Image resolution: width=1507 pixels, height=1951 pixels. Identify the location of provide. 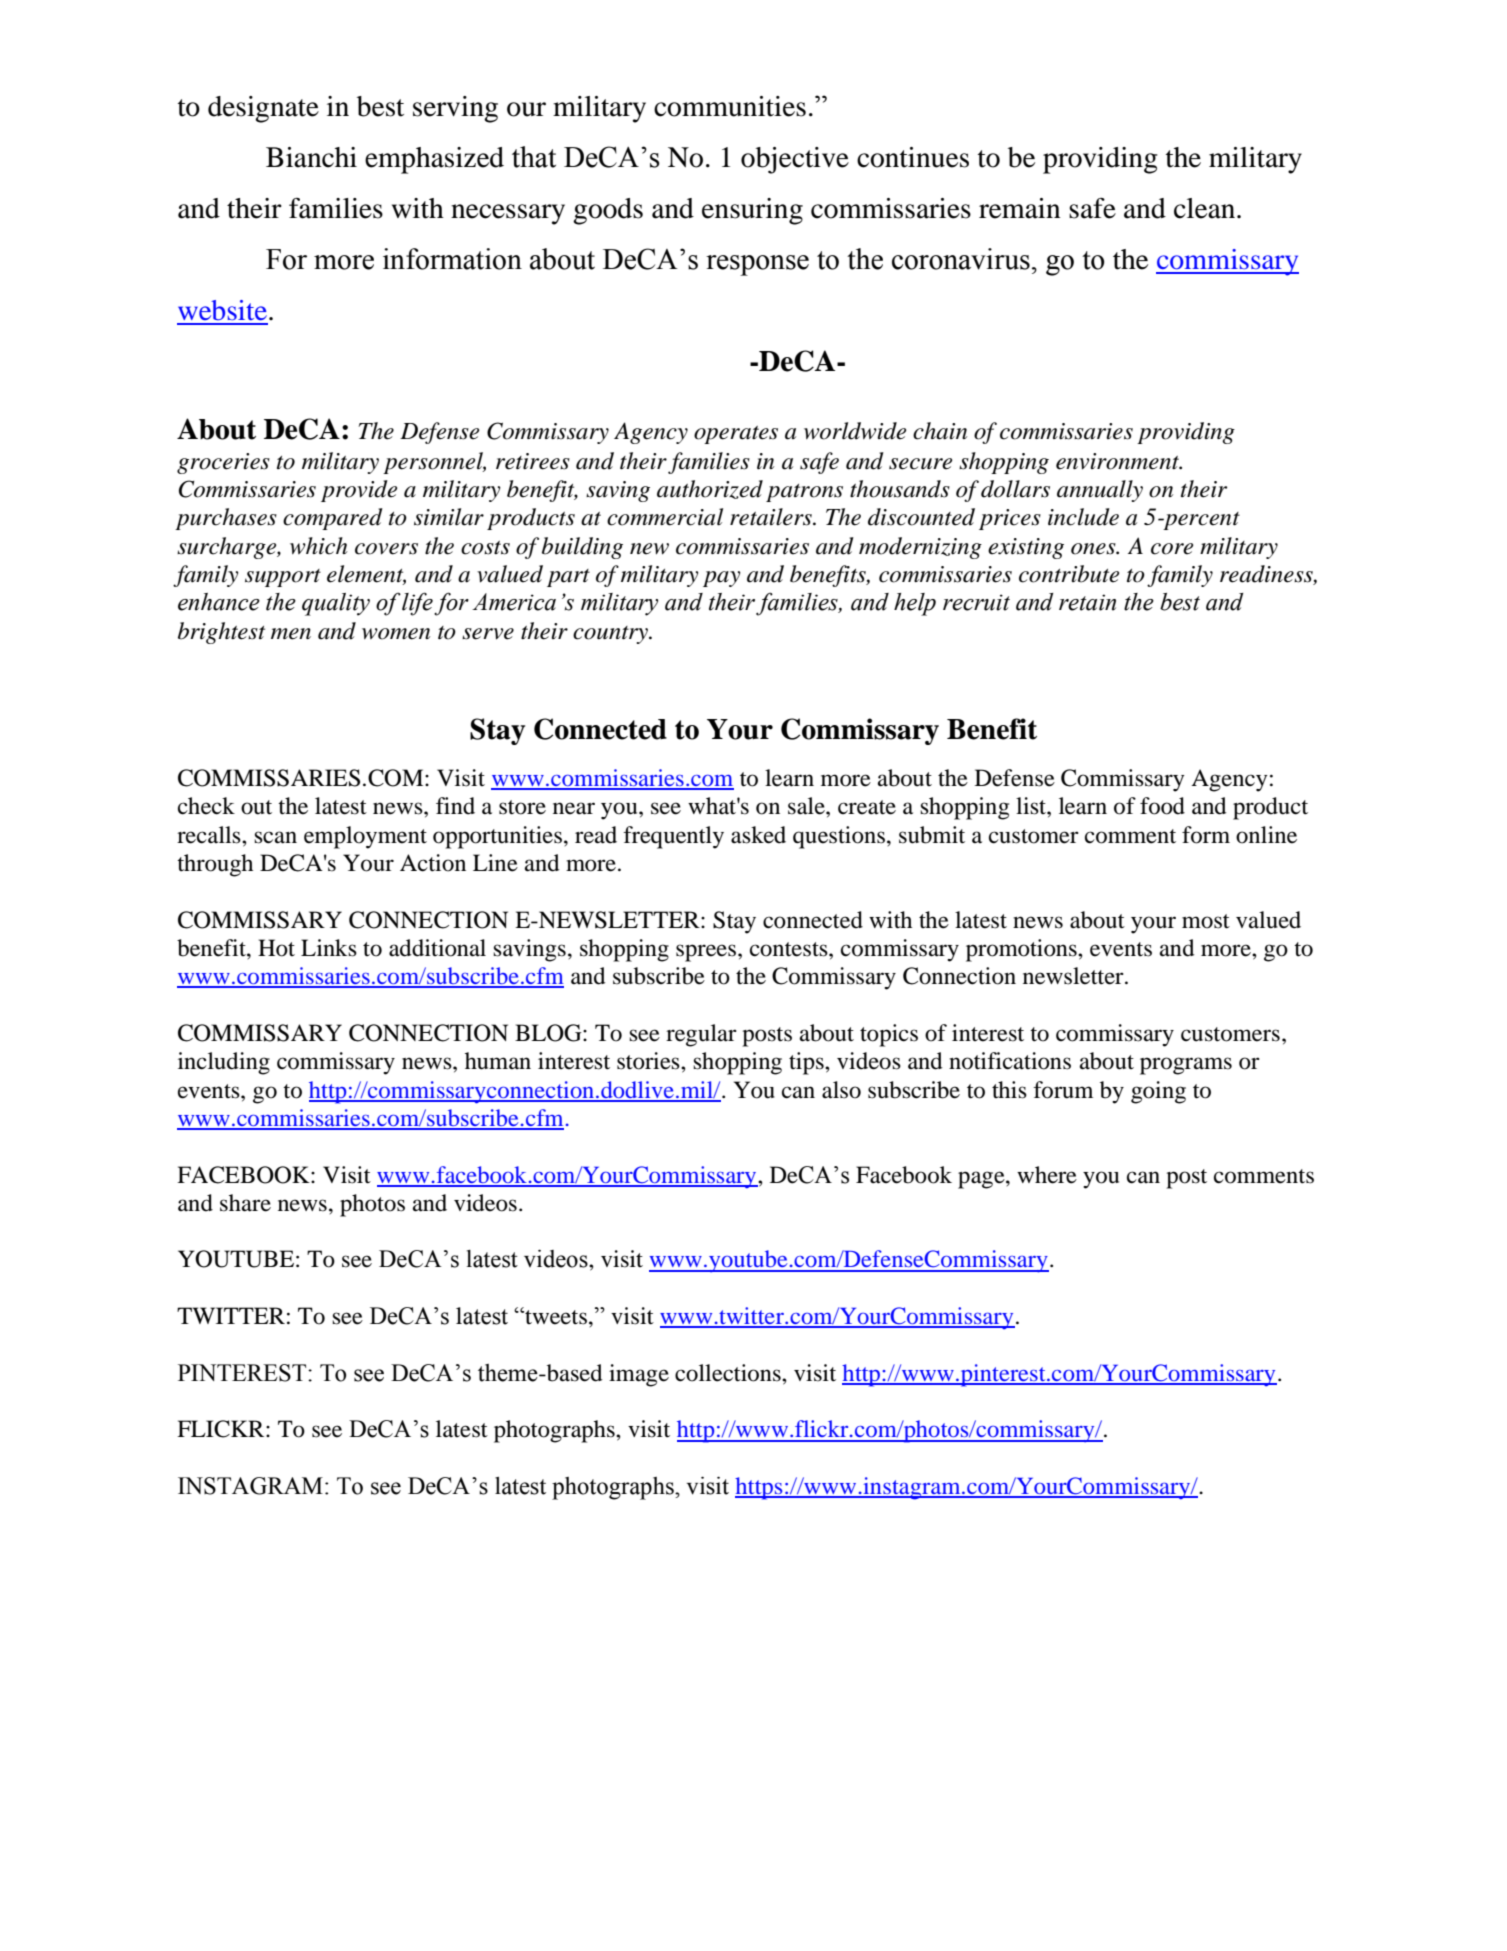
(359, 491).
